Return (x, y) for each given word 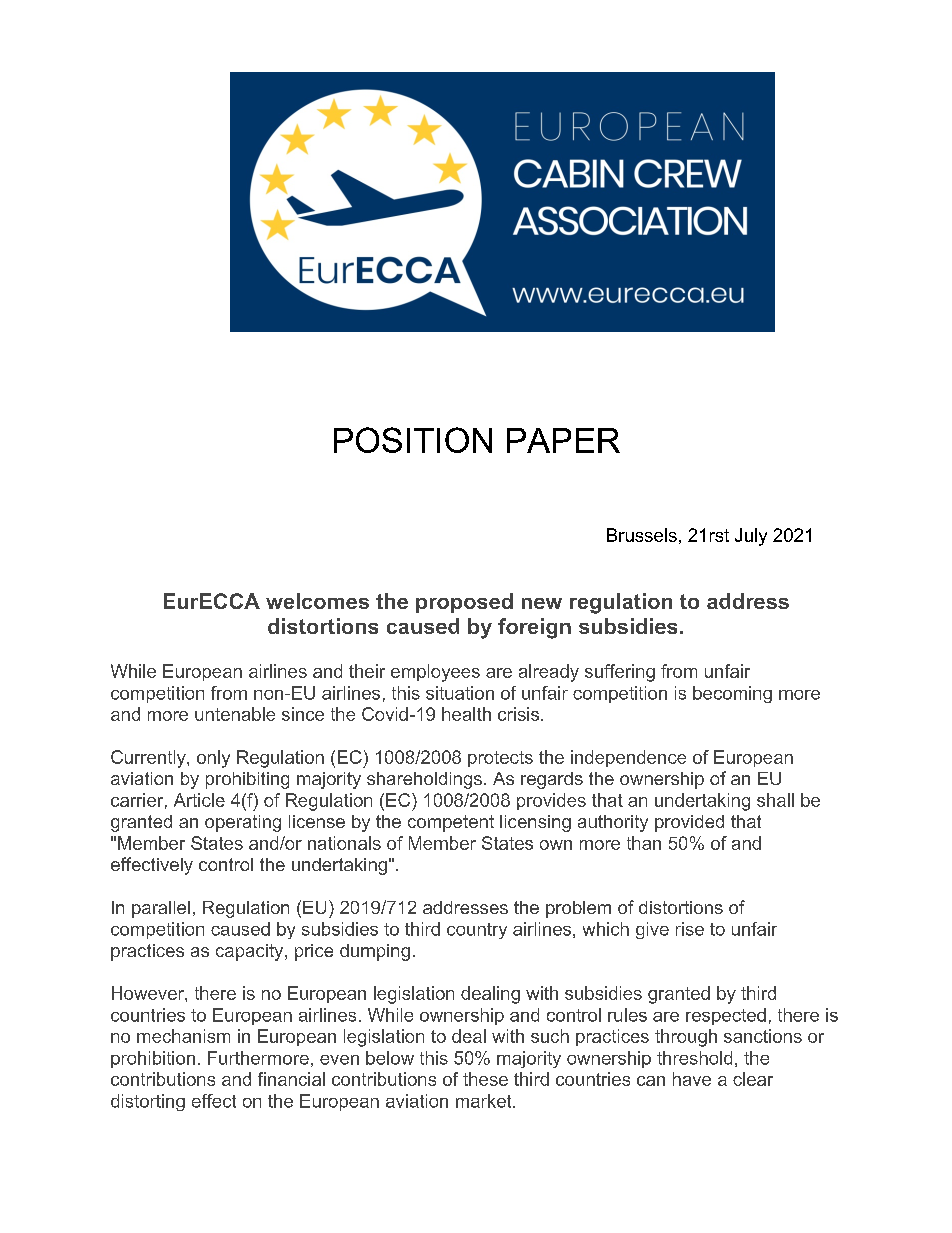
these (485, 1079)
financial (291, 1079)
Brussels (642, 535)
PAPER (563, 440)
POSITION (413, 440)
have (692, 1079)
